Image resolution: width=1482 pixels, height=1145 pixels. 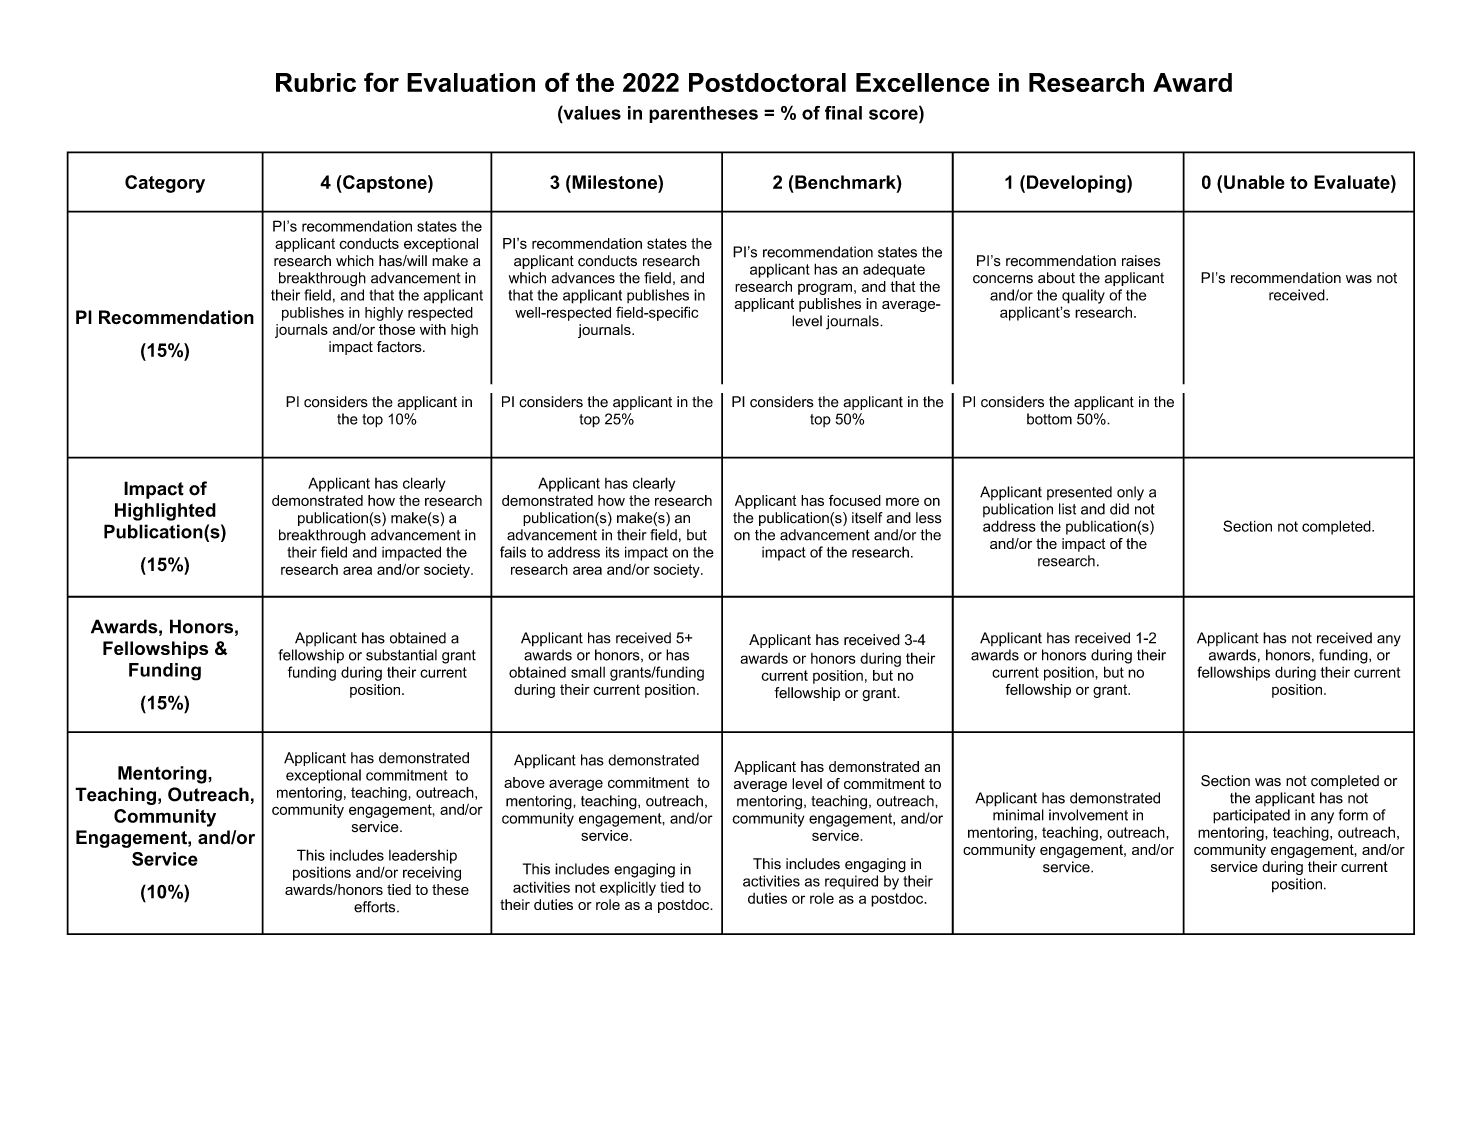 What do you see at coordinates (851, 882) in the image?
I see `required` at bounding box center [851, 882].
